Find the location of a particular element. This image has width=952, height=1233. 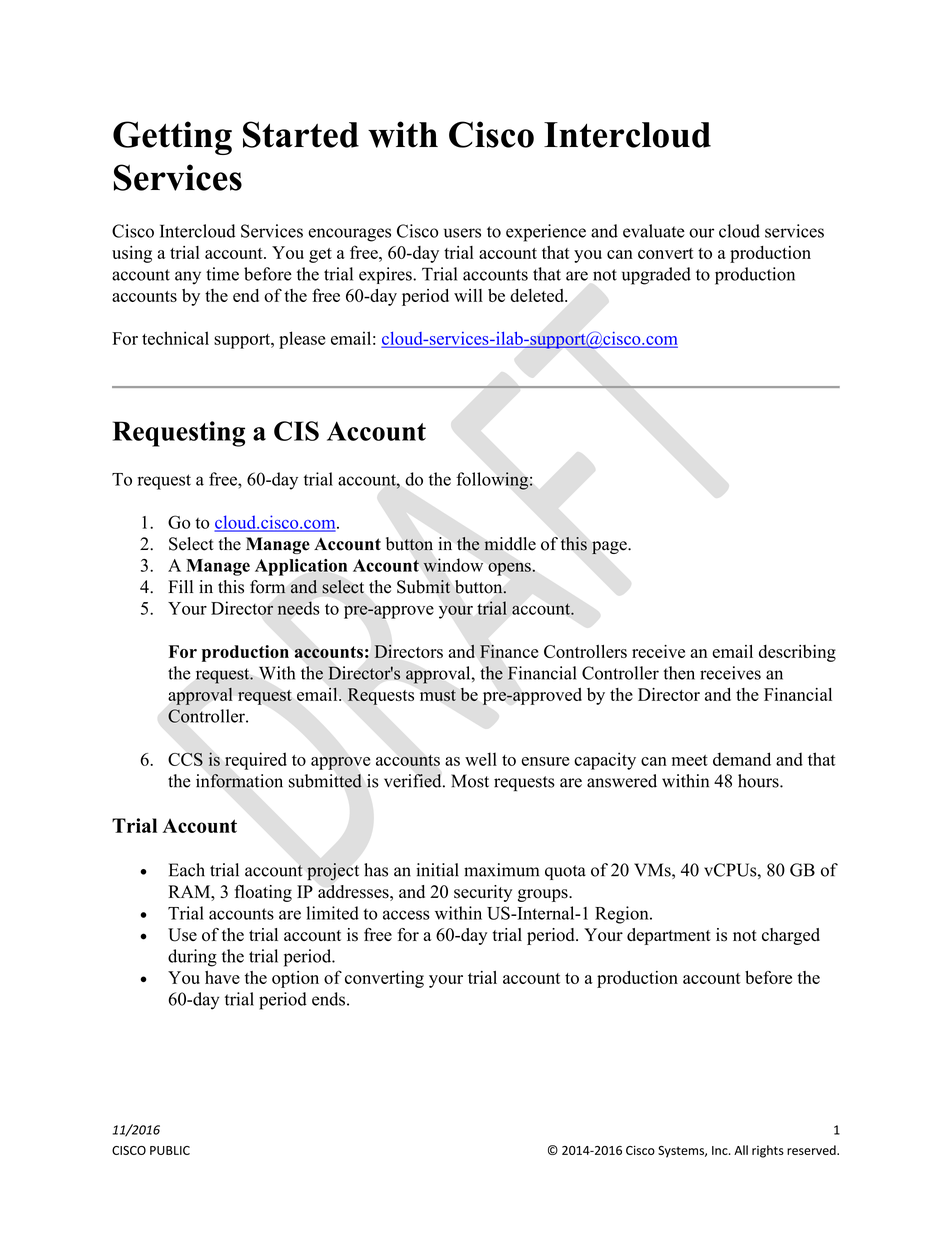

PUBLIC is located at coordinates (170, 1150).
